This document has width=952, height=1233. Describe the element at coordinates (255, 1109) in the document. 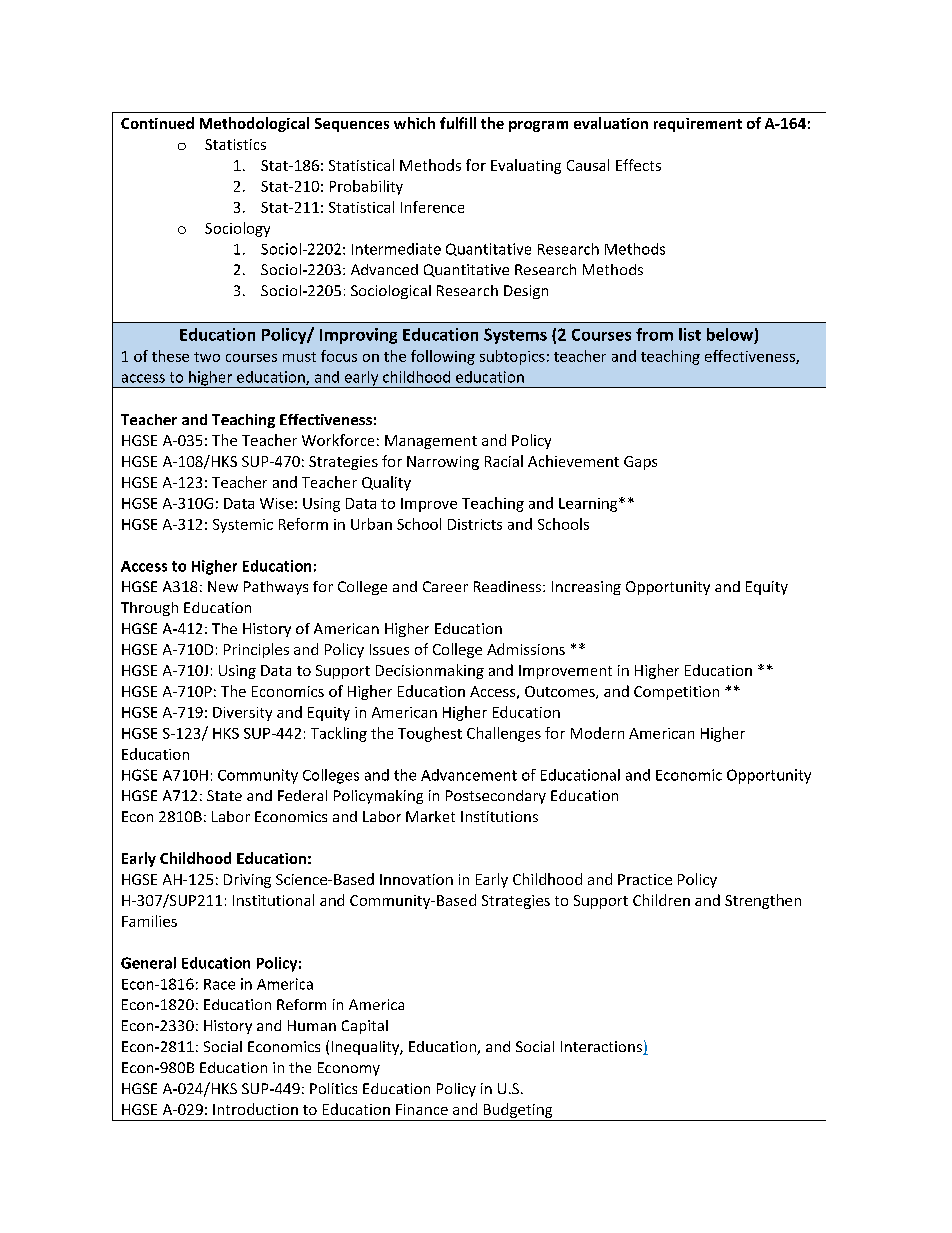

I see `Introduction` at that location.
